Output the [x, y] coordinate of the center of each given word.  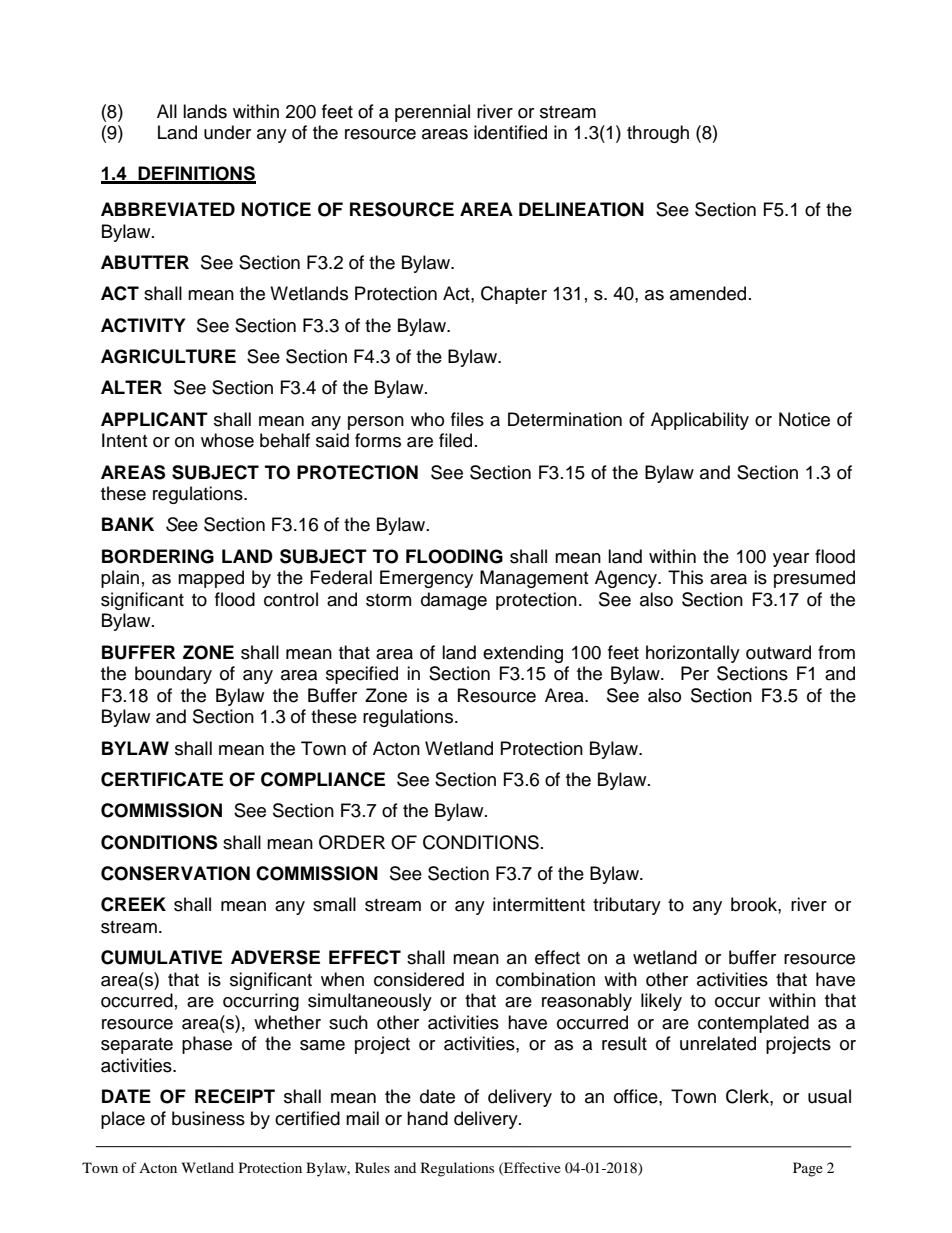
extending [523, 654]
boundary [173, 675]
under [227, 132]
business [208, 1118]
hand [427, 1118]
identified [510, 132]
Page [808, 1169]
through [658, 134]
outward [778, 652]
